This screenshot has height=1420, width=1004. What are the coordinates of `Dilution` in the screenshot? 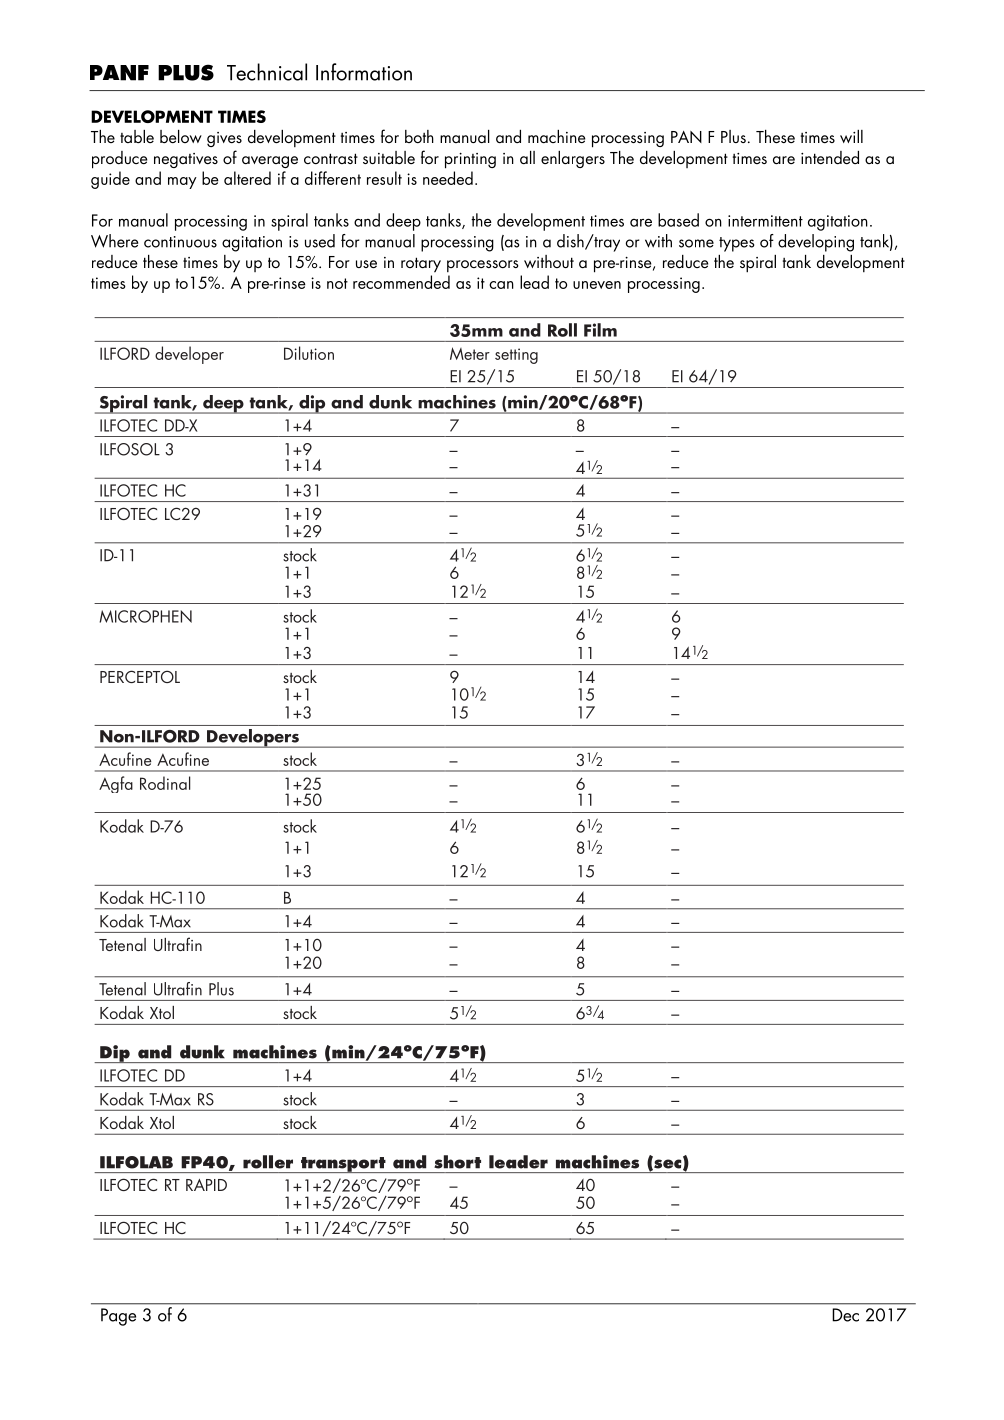 It's located at (309, 353).
